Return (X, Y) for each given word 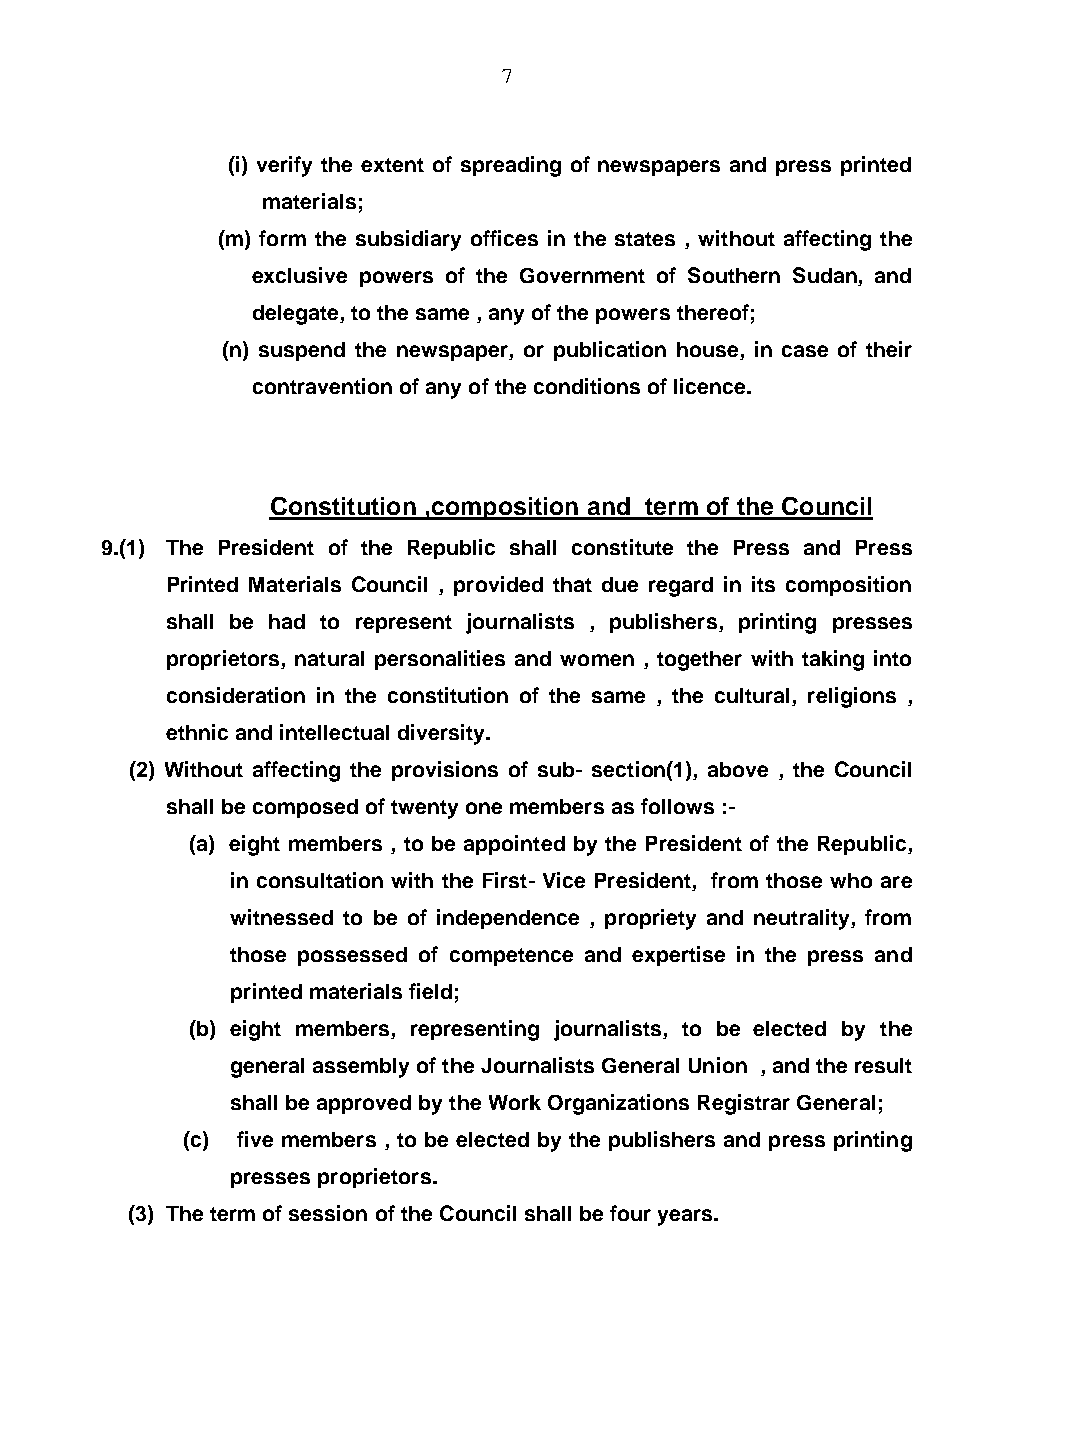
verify (284, 166)
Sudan (826, 276)
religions (852, 697)
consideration (236, 695)
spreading (511, 166)
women (597, 660)
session (328, 1213)
